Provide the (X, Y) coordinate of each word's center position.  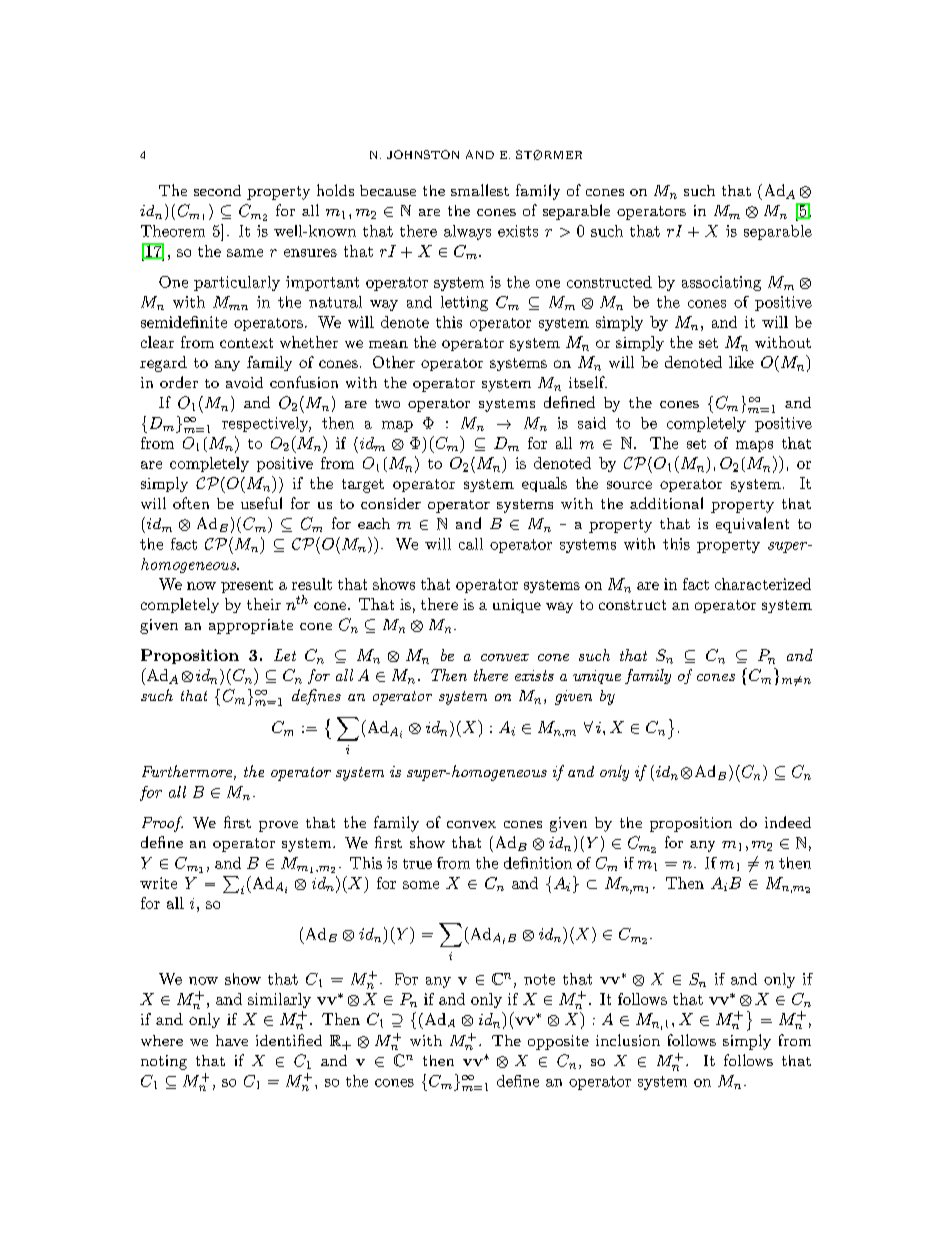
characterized (763, 584)
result (312, 584)
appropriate (251, 626)
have (232, 1040)
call (471, 544)
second (217, 190)
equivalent (752, 525)
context (246, 343)
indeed (788, 822)
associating (721, 283)
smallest (480, 190)
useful (261, 503)
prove (278, 826)
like (741, 362)
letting (464, 303)
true (417, 864)
